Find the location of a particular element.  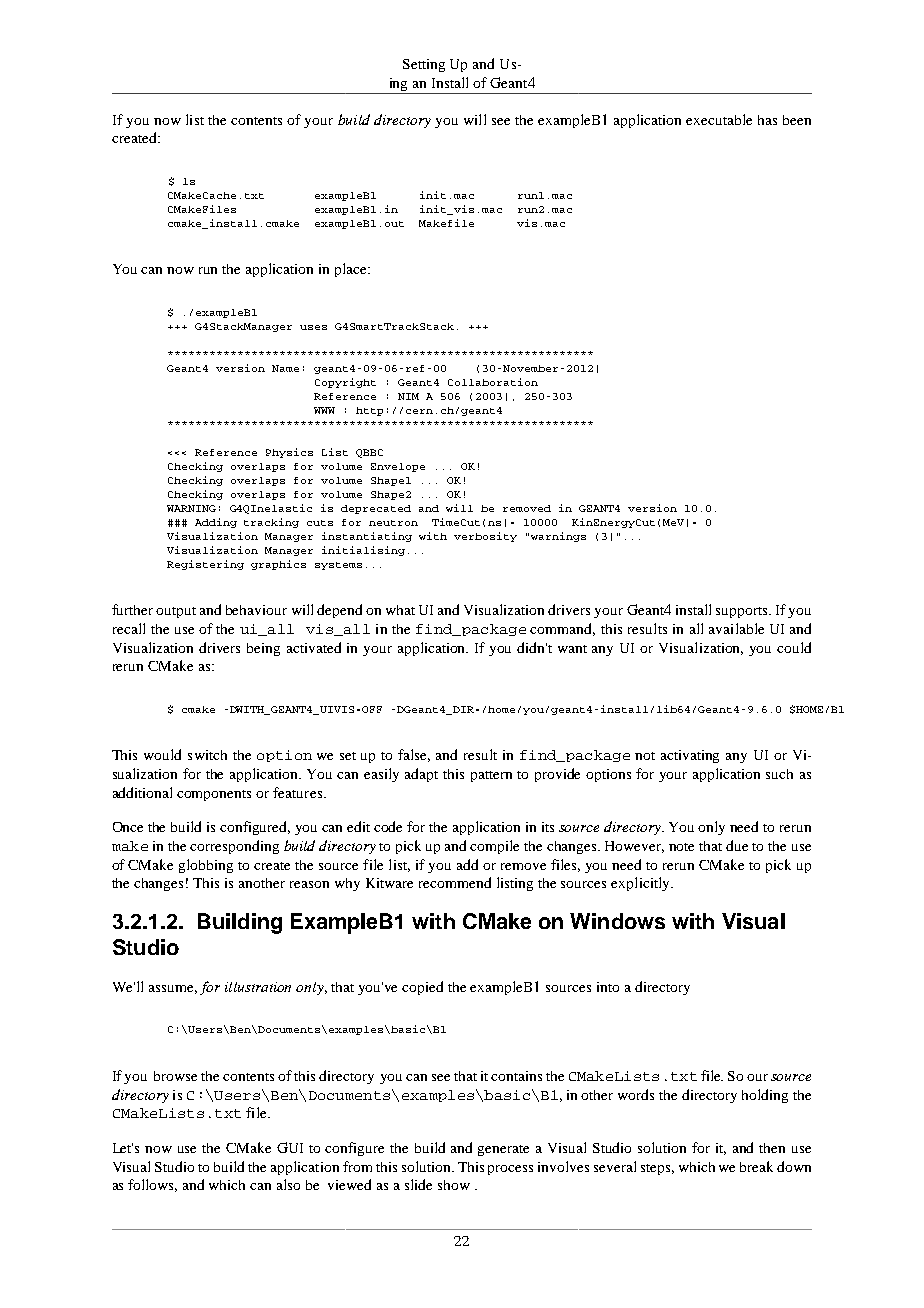

executable is located at coordinates (719, 119).
